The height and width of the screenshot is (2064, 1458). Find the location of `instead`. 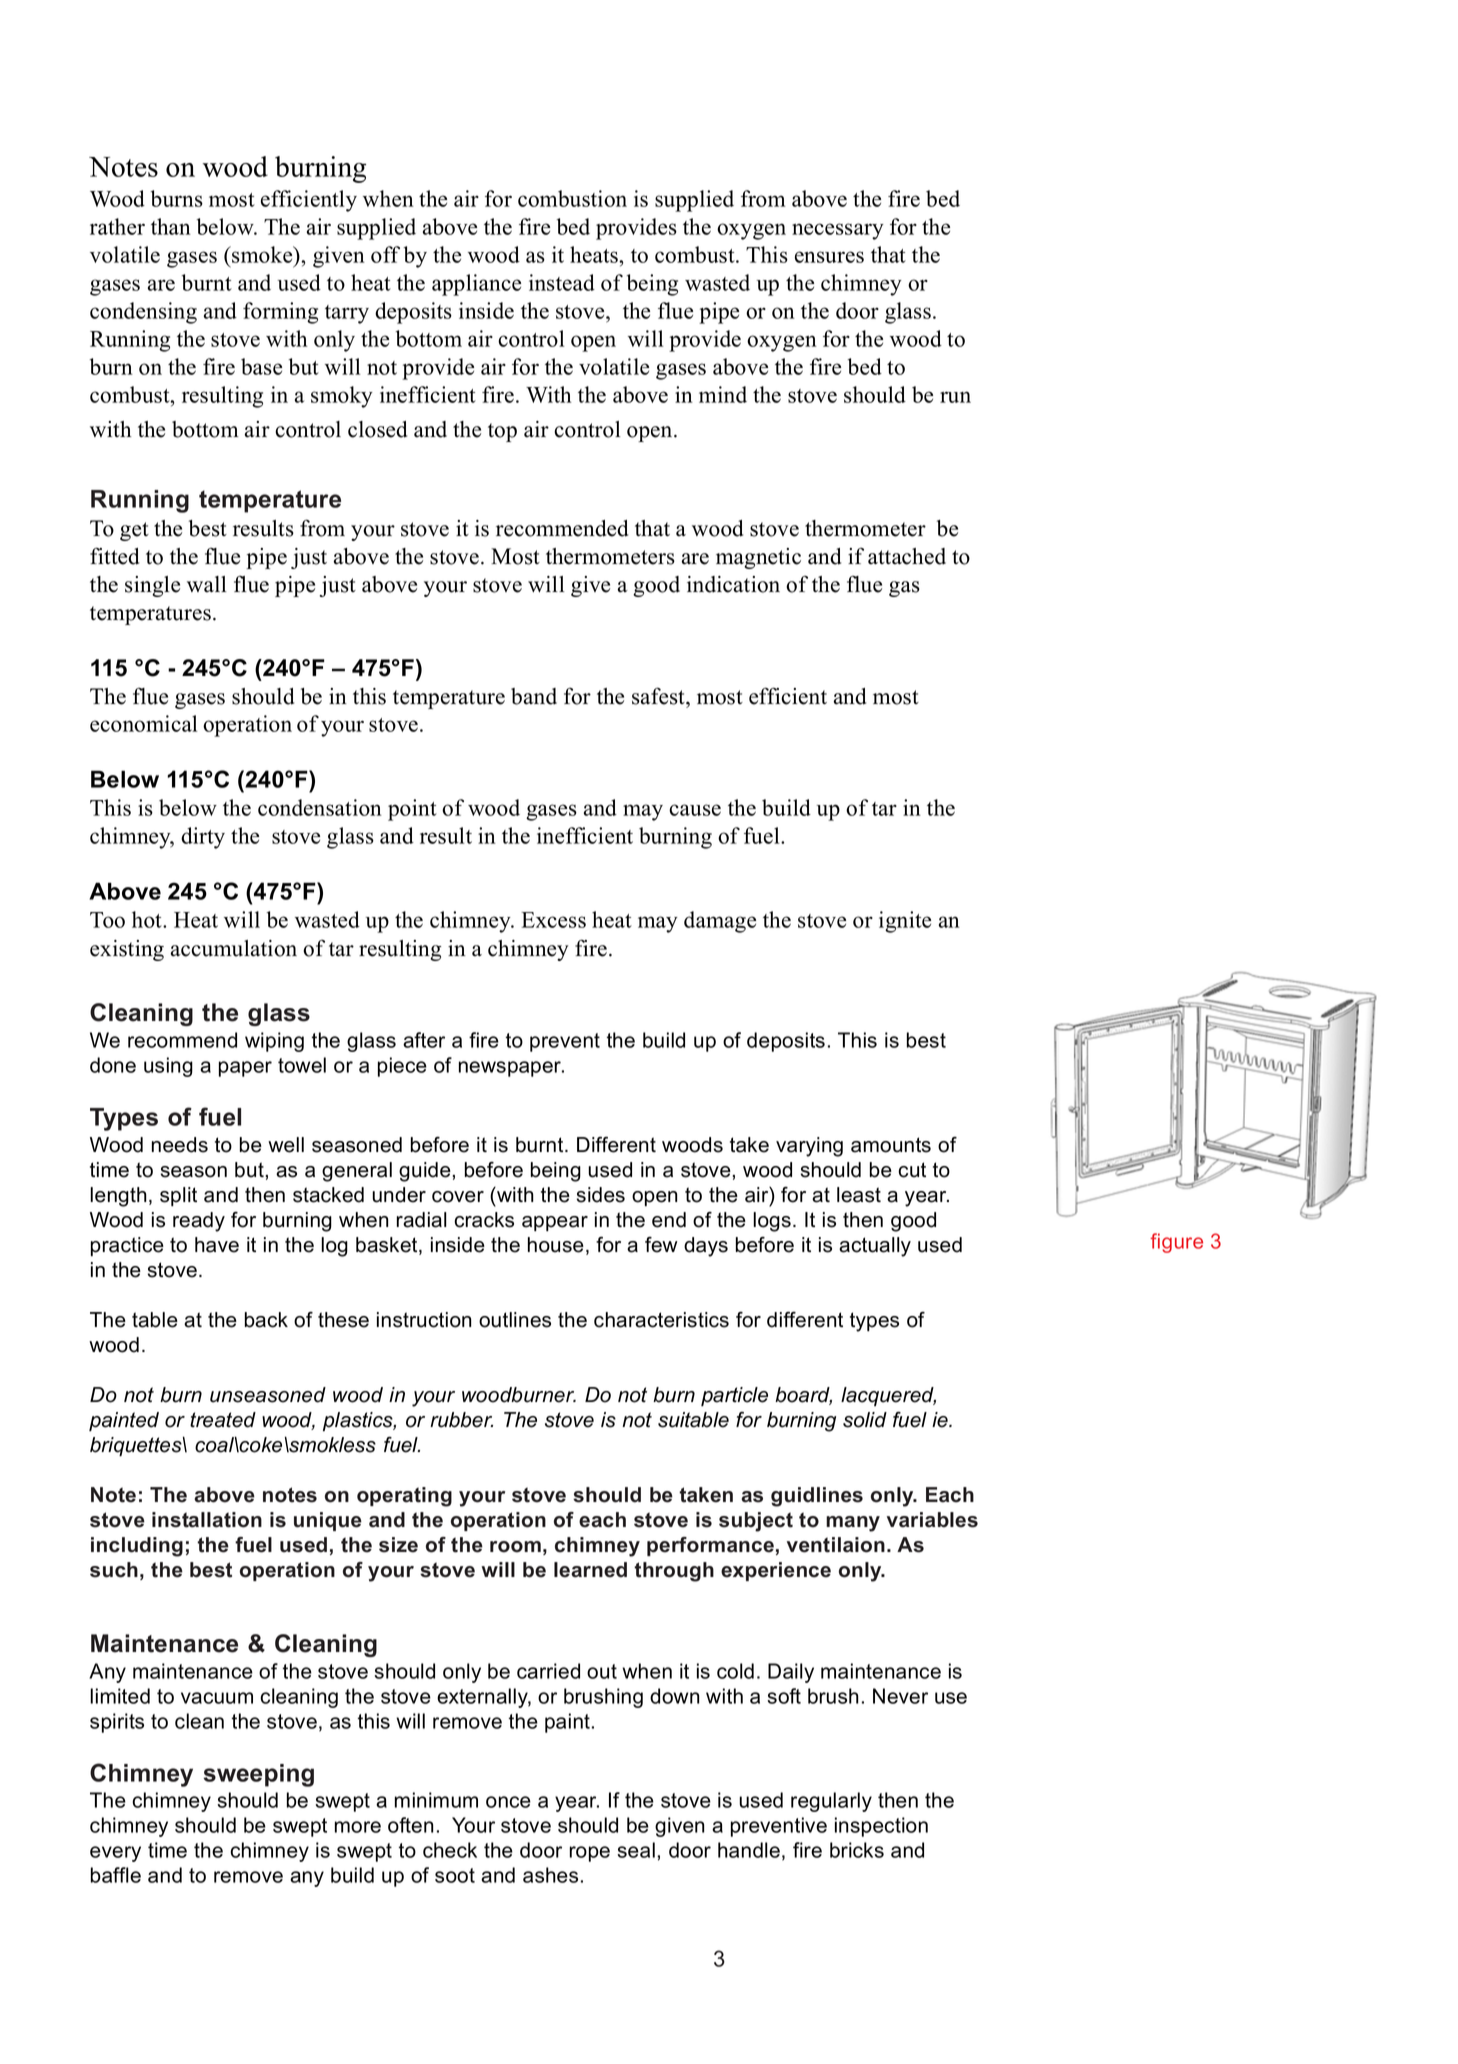

instead is located at coordinates (562, 282).
